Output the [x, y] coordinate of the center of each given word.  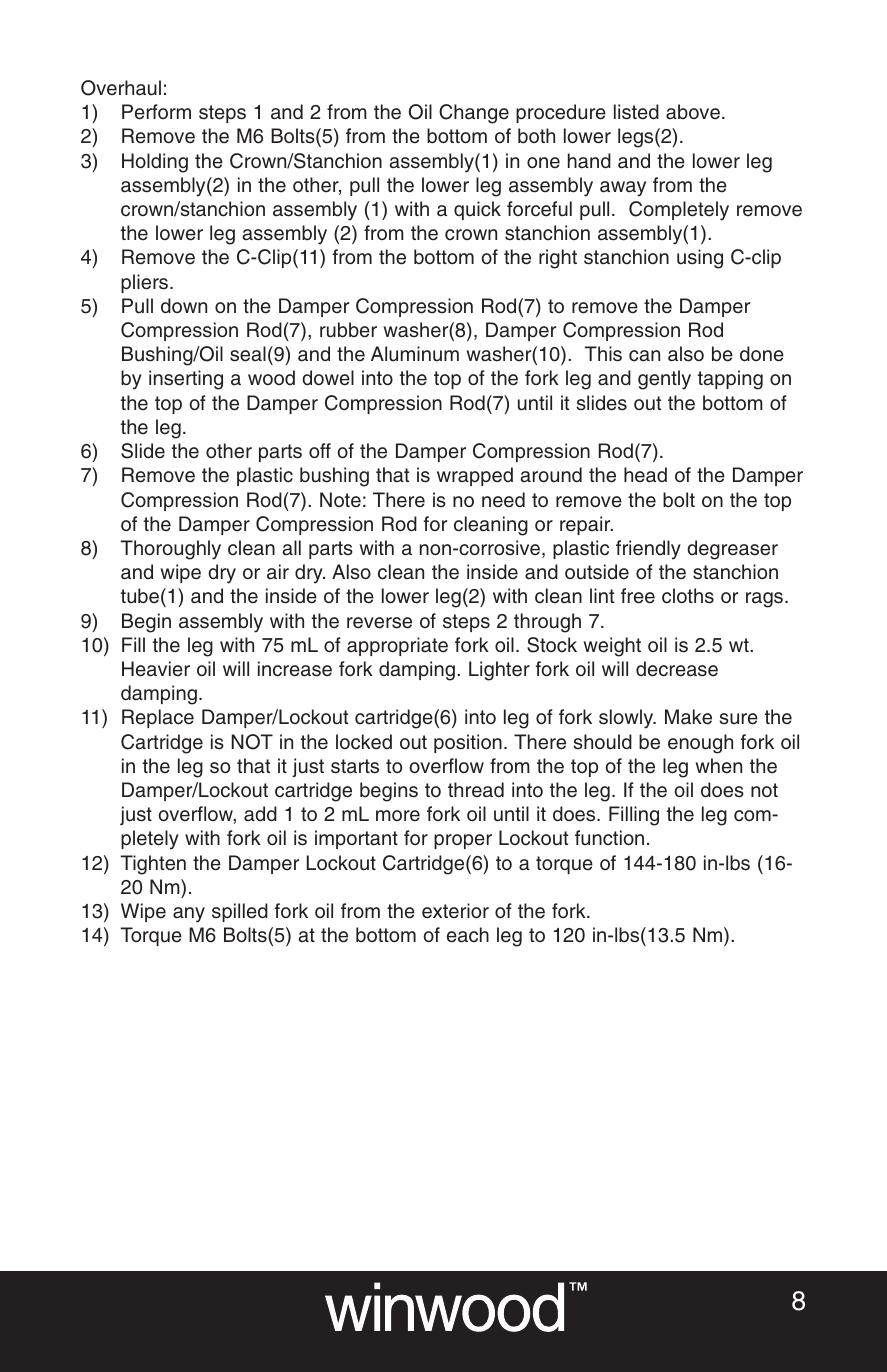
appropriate [397, 646]
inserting [186, 380]
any [189, 915]
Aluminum [415, 354]
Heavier [156, 669]
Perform [156, 112]
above [693, 112]
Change [474, 114]
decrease [677, 669]
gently [664, 380]
